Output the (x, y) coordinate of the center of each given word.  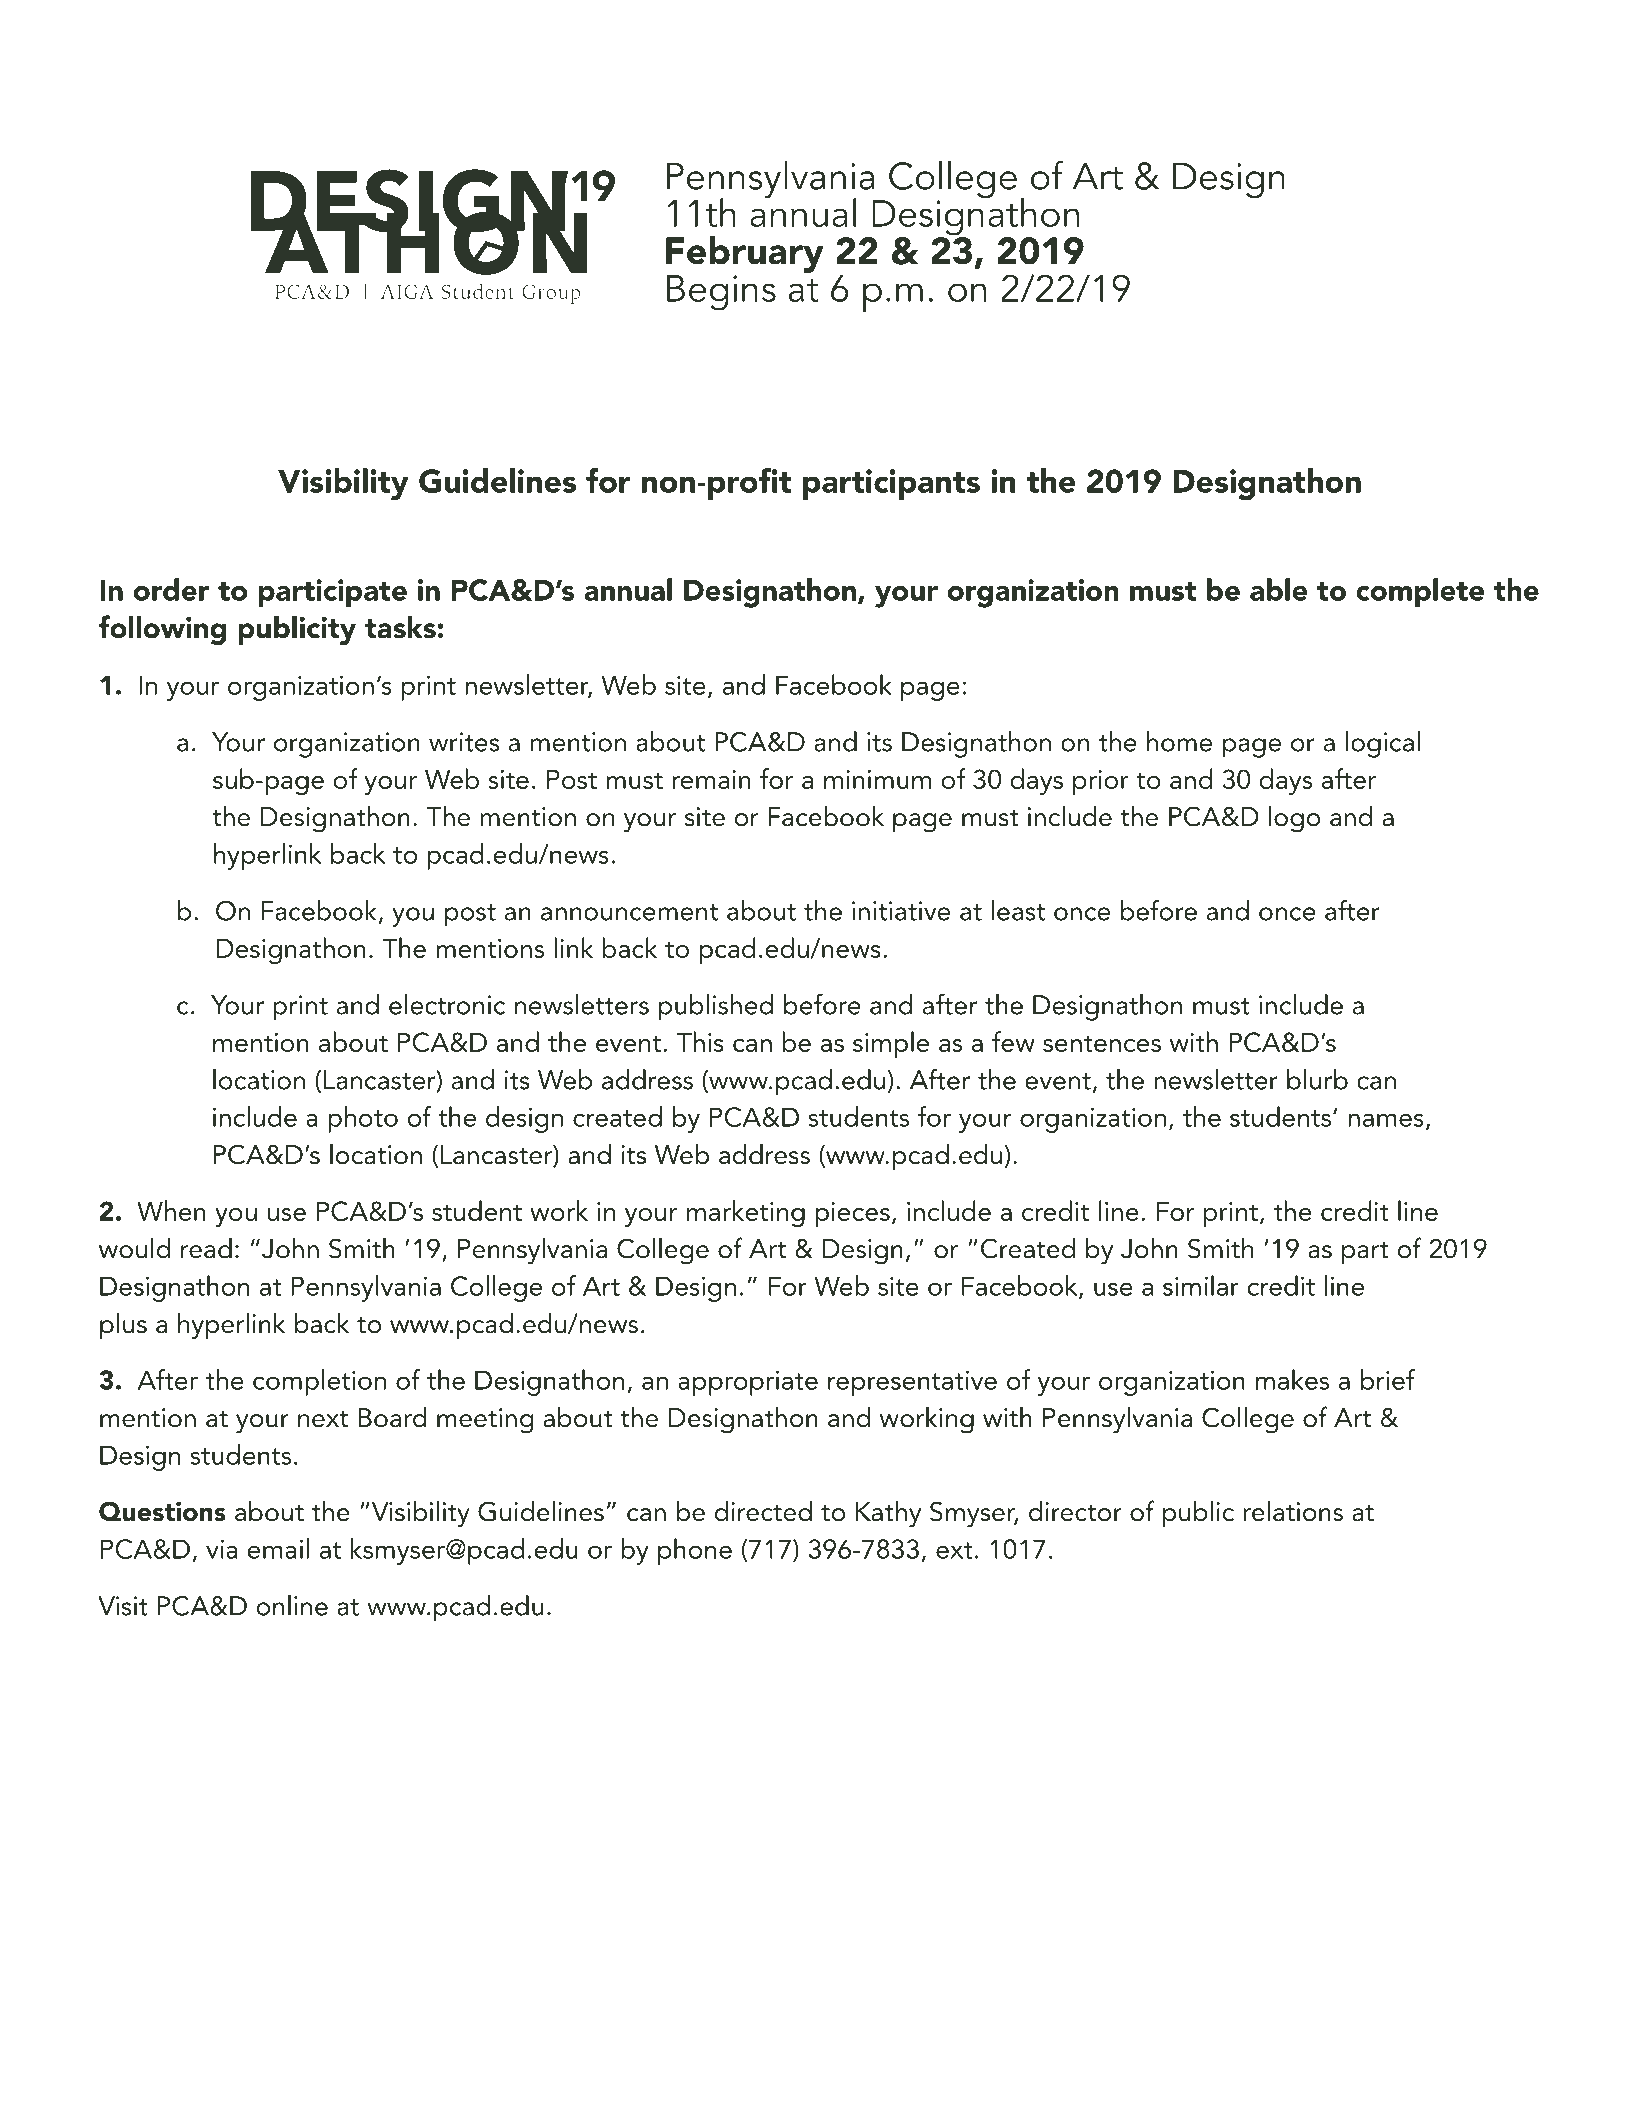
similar (1201, 1285)
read (206, 1248)
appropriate (748, 1383)
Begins (721, 293)
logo (1294, 819)
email (278, 1548)
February (745, 254)
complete (1420, 592)
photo (363, 1119)
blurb (1317, 1079)
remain (711, 779)
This (700, 1041)
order (171, 589)
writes (464, 742)
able (1279, 589)
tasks (400, 627)
